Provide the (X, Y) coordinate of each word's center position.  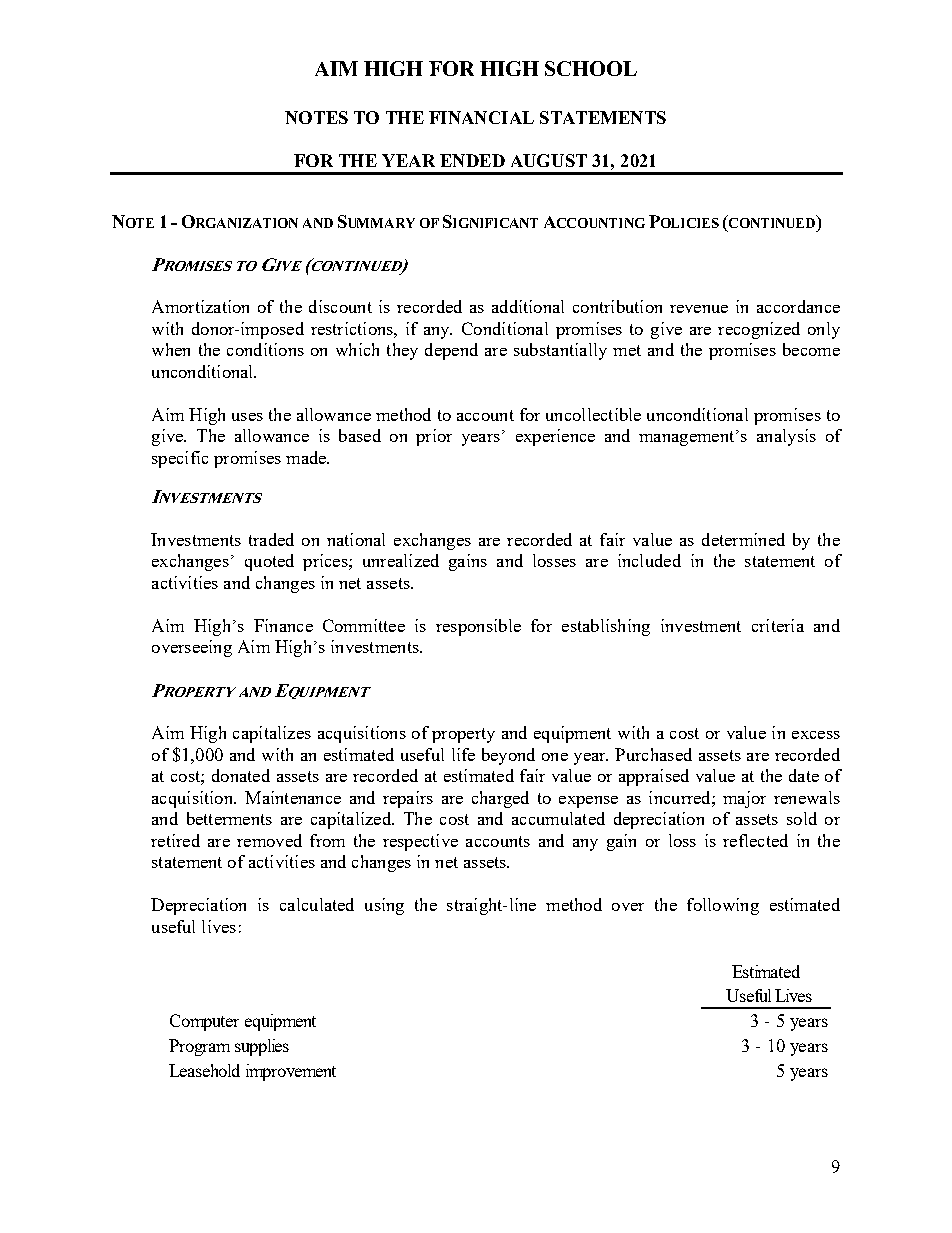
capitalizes (272, 734)
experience (555, 437)
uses (247, 417)
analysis (786, 437)
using (384, 906)
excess (816, 735)
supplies (262, 1047)
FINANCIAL (481, 117)
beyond (508, 756)
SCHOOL (591, 68)
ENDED (472, 160)
